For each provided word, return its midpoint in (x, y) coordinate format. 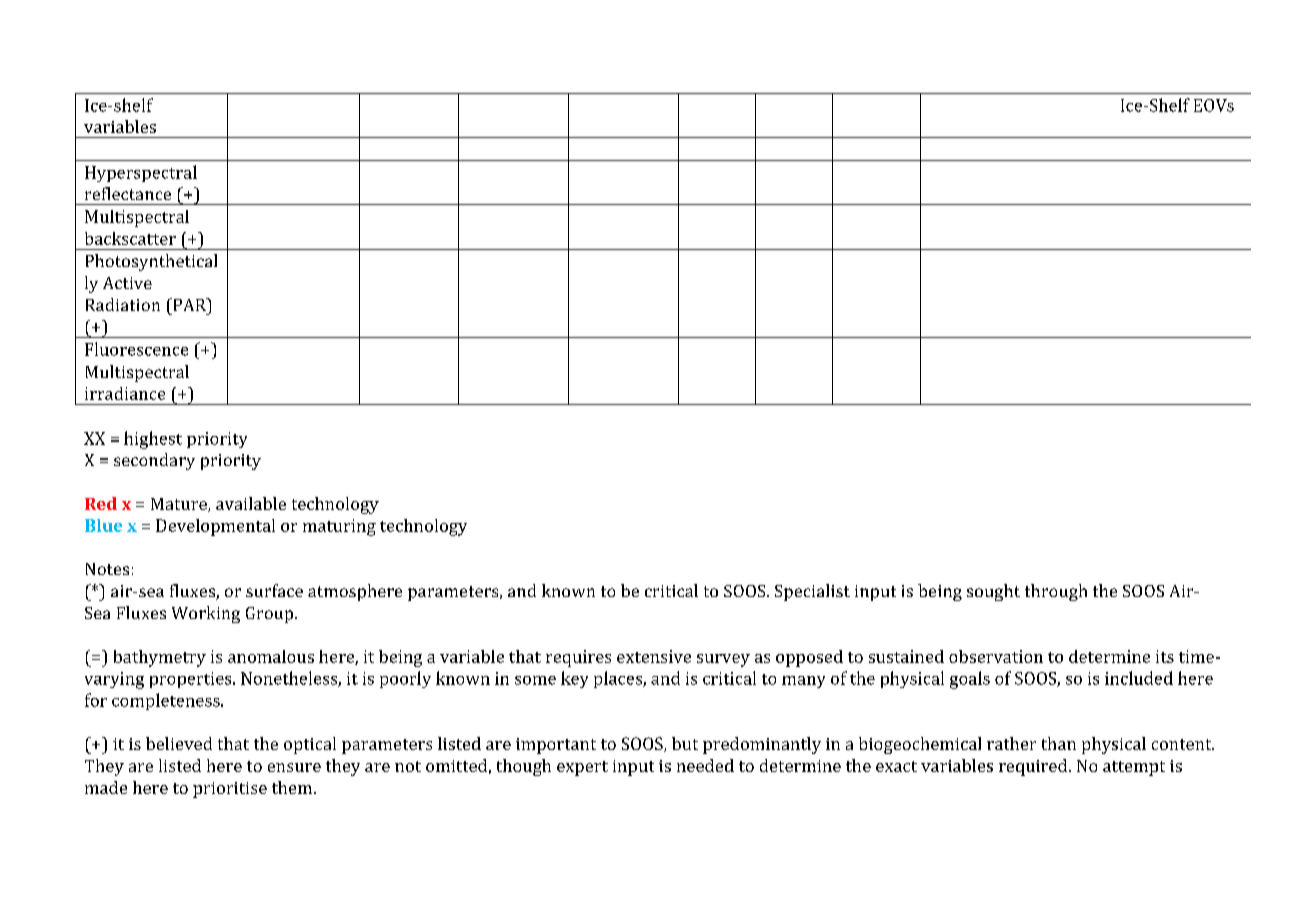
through (1056, 592)
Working (206, 614)
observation (996, 656)
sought (993, 592)
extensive (654, 656)
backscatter (130, 238)
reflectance (128, 193)
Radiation (123, 304)
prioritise (230, 790)
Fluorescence (136, 349)
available (251, 503)
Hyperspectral (141, 173)
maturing (339, 527)
